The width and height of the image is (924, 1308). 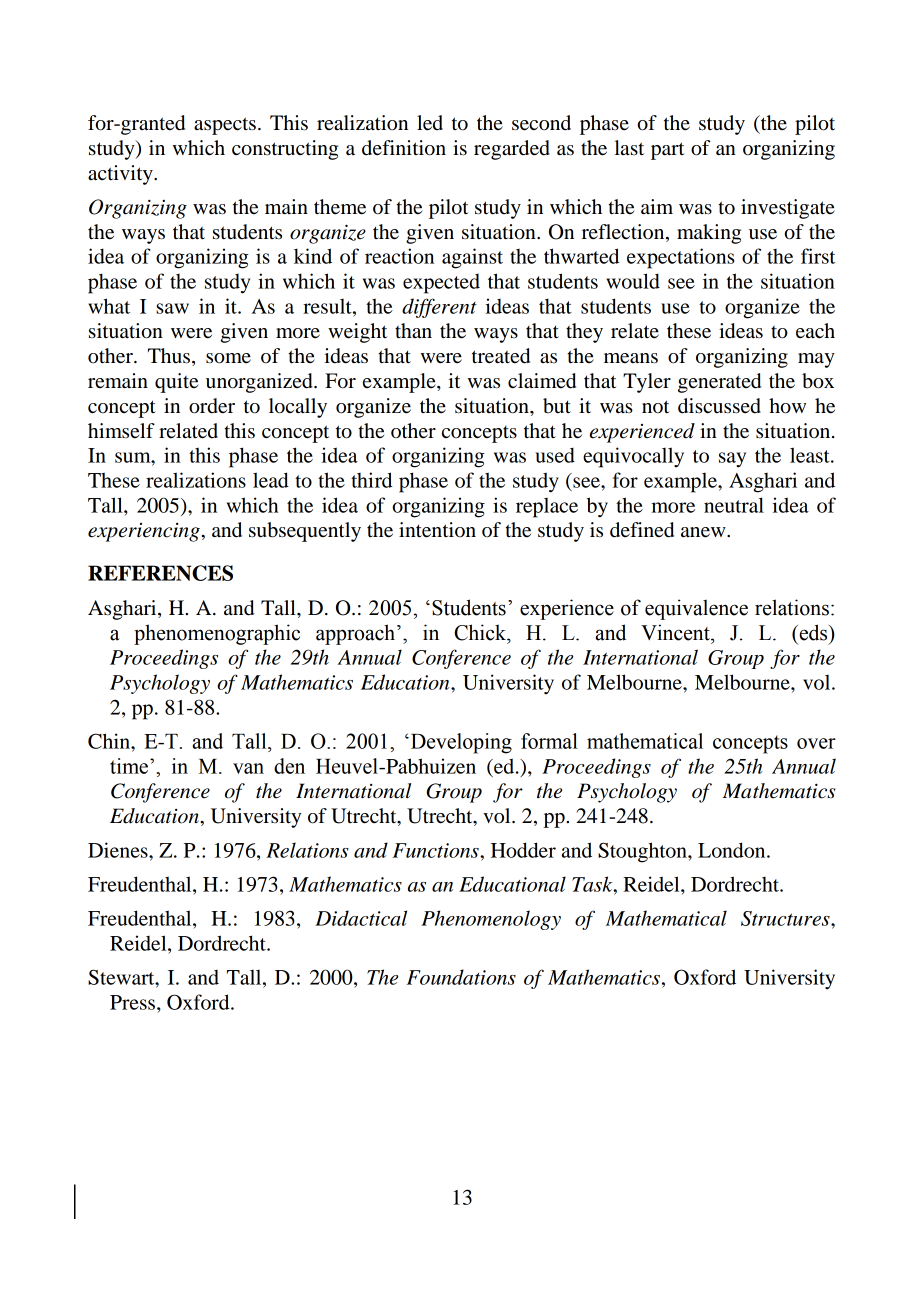 What do you see at coordinates (667, 151) in the image?
I see `part` at bounding box center [667, 151].
